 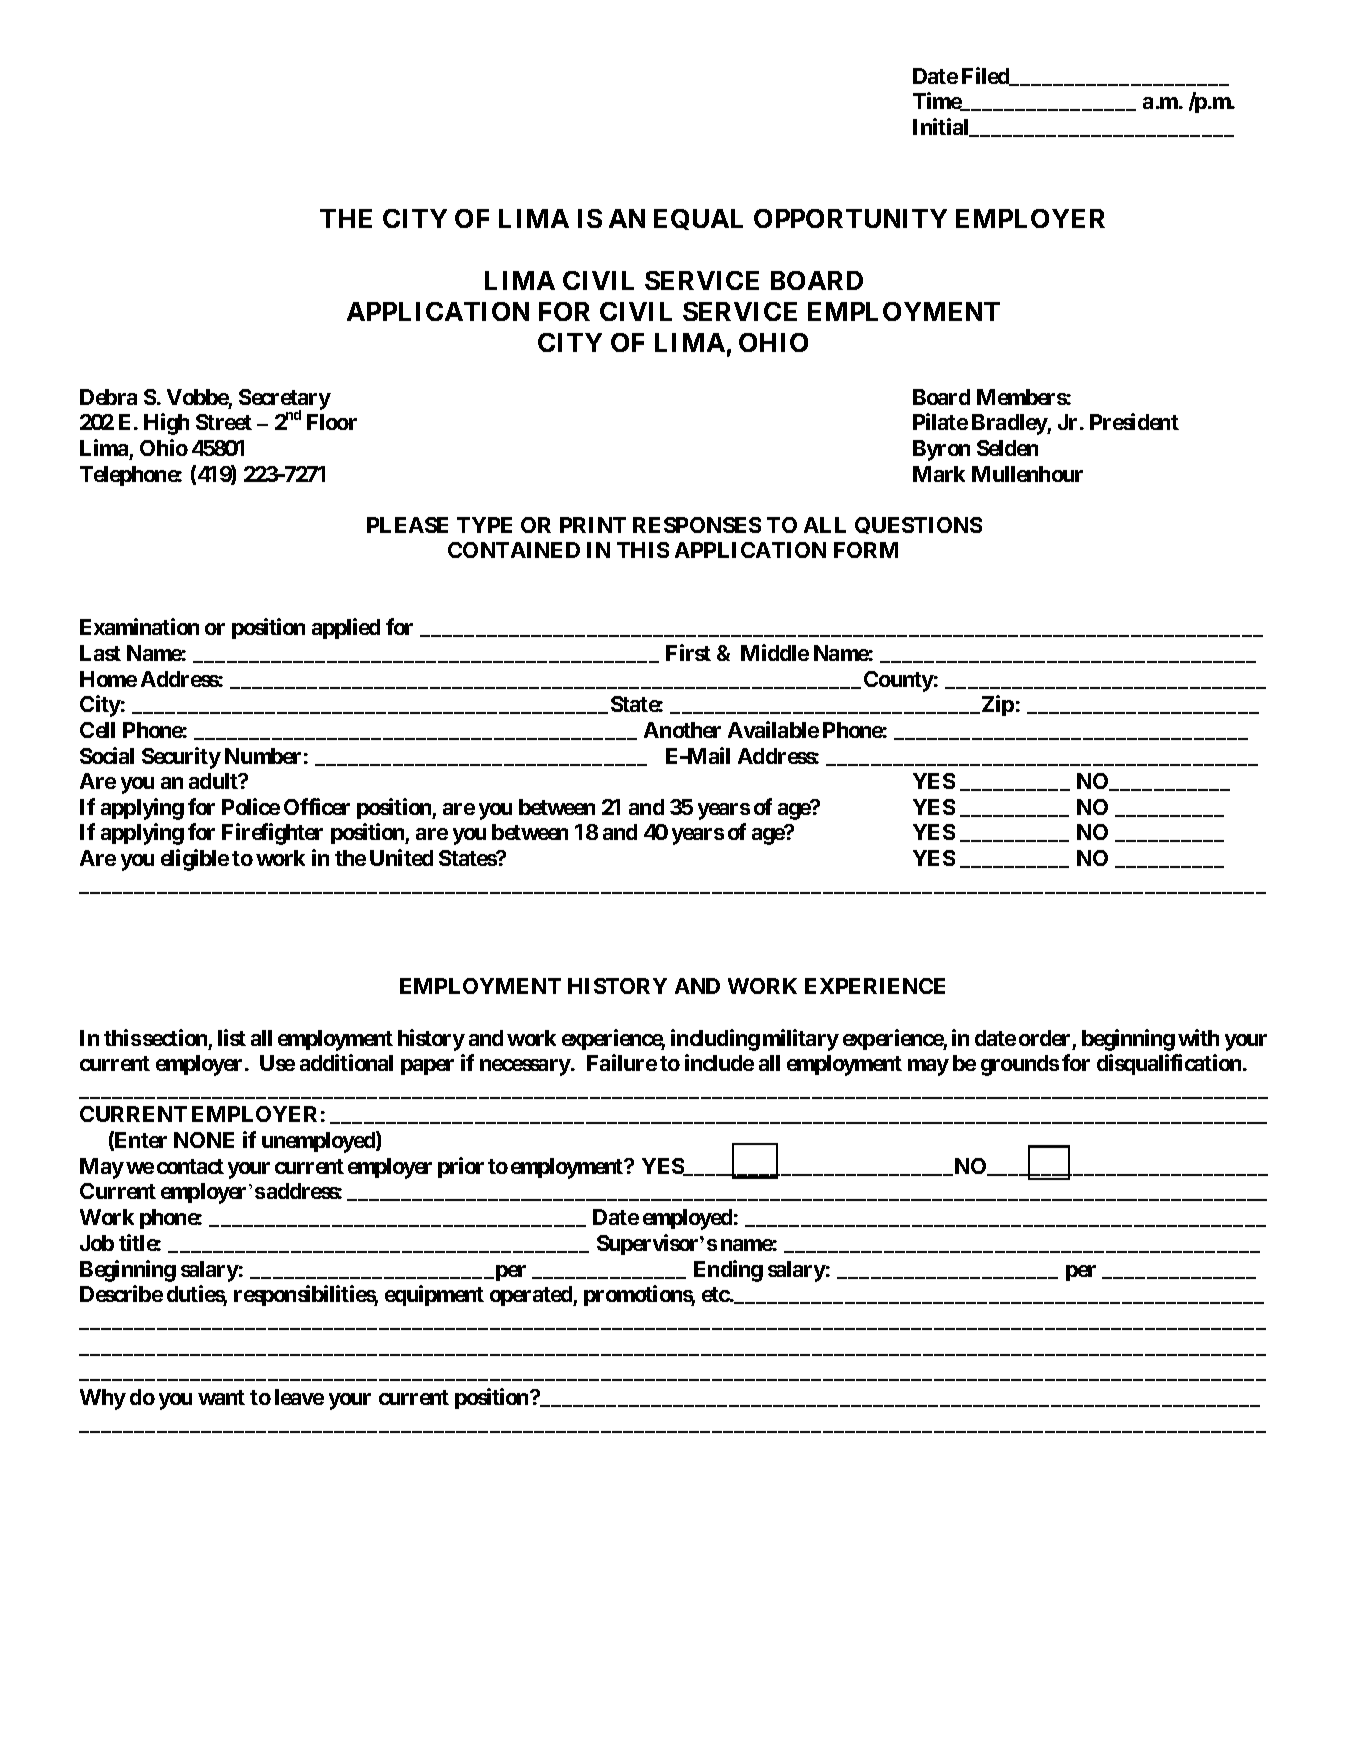 What do you see at coordinates (181, 758) in the screenshot?
I see `Security` at bounding box center [181, 758].
